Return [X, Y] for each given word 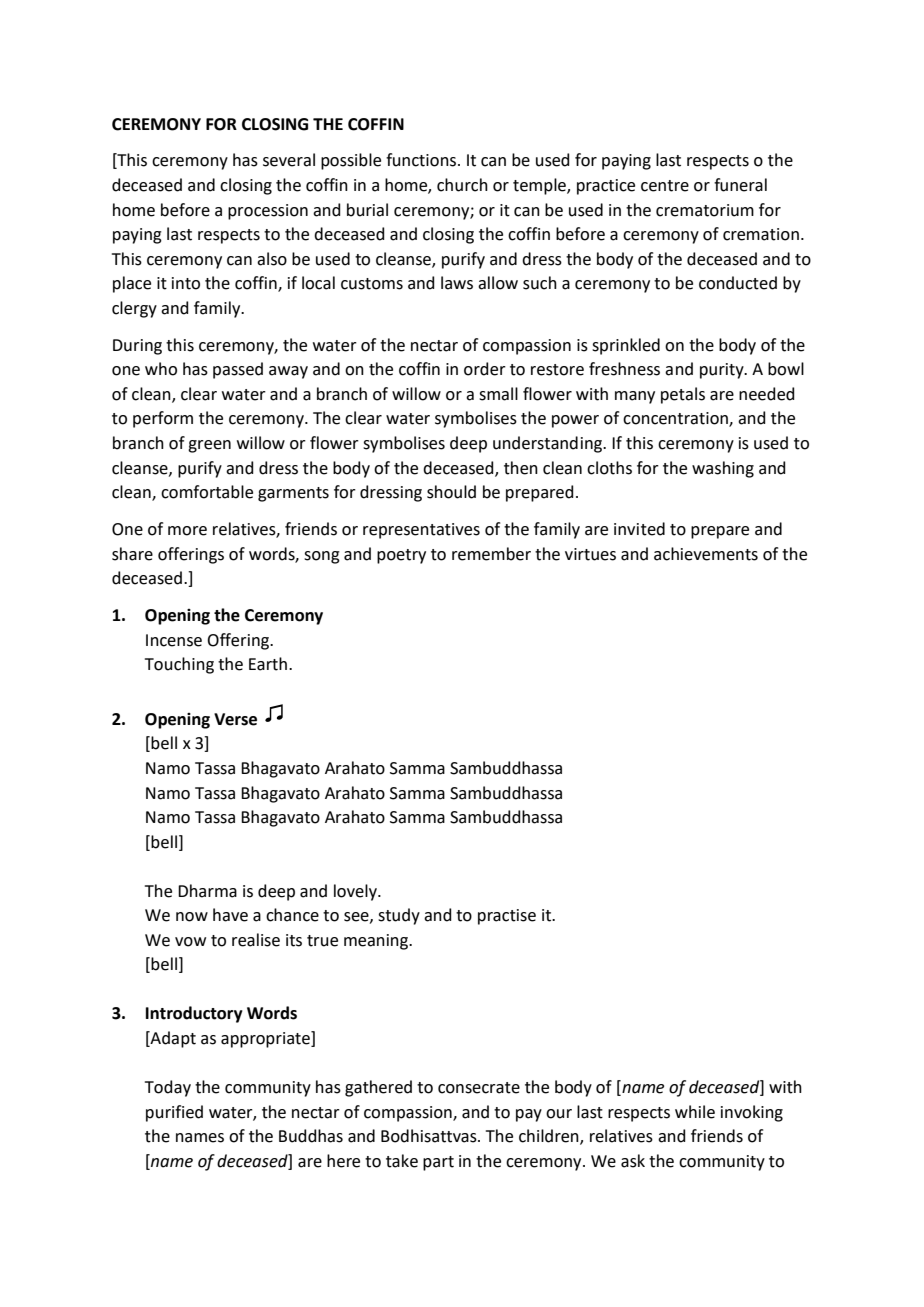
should [451, 492]
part [438, 1163]
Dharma [207, 891]
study [399, 916]
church [462, 185]
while [695, 1112]
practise [507, 917]
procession [268, 212]
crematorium [705, 210]
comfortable [207, 492]
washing [723, 469]
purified [174, 1113]
